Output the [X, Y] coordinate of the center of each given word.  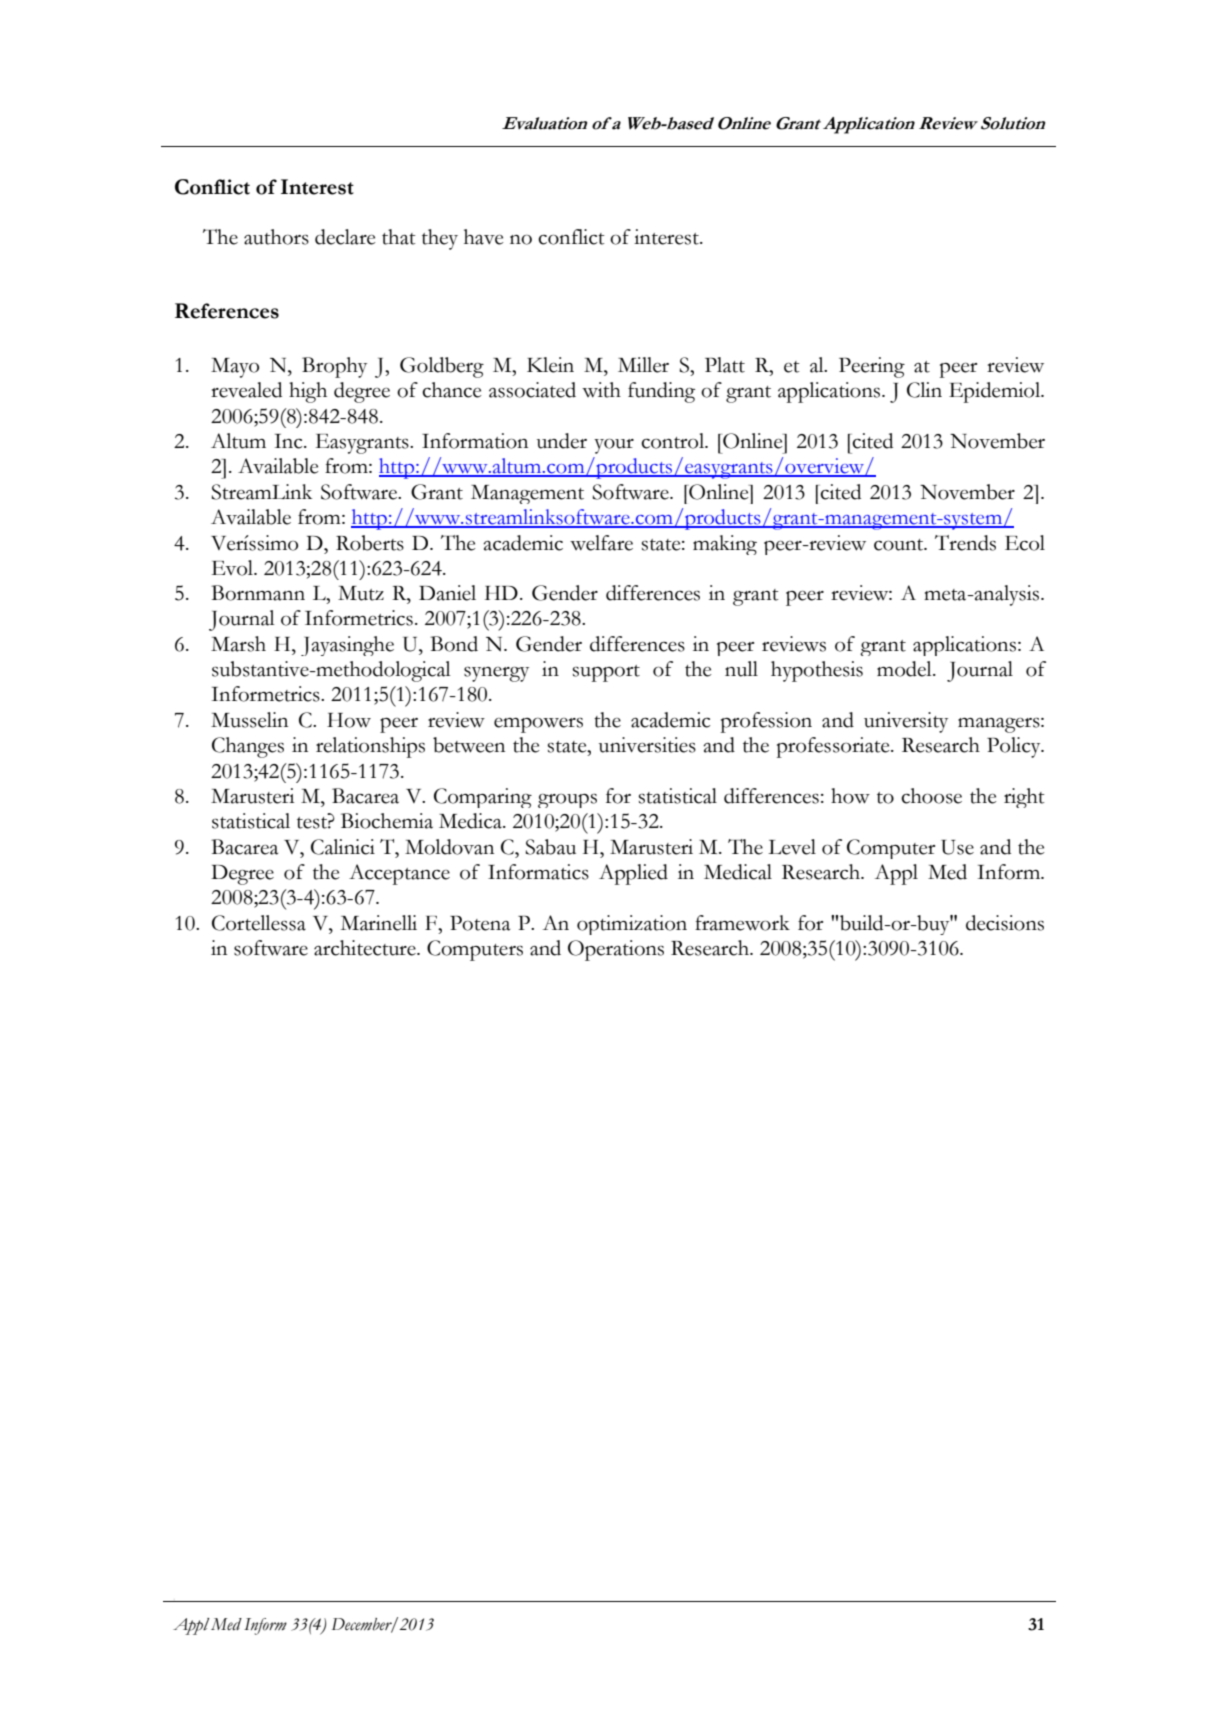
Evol [234, 568]
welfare [601, 543]
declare [345, 237]
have [483, 237]
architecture [366, 948]
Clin [924, 390]
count [900, 545]
